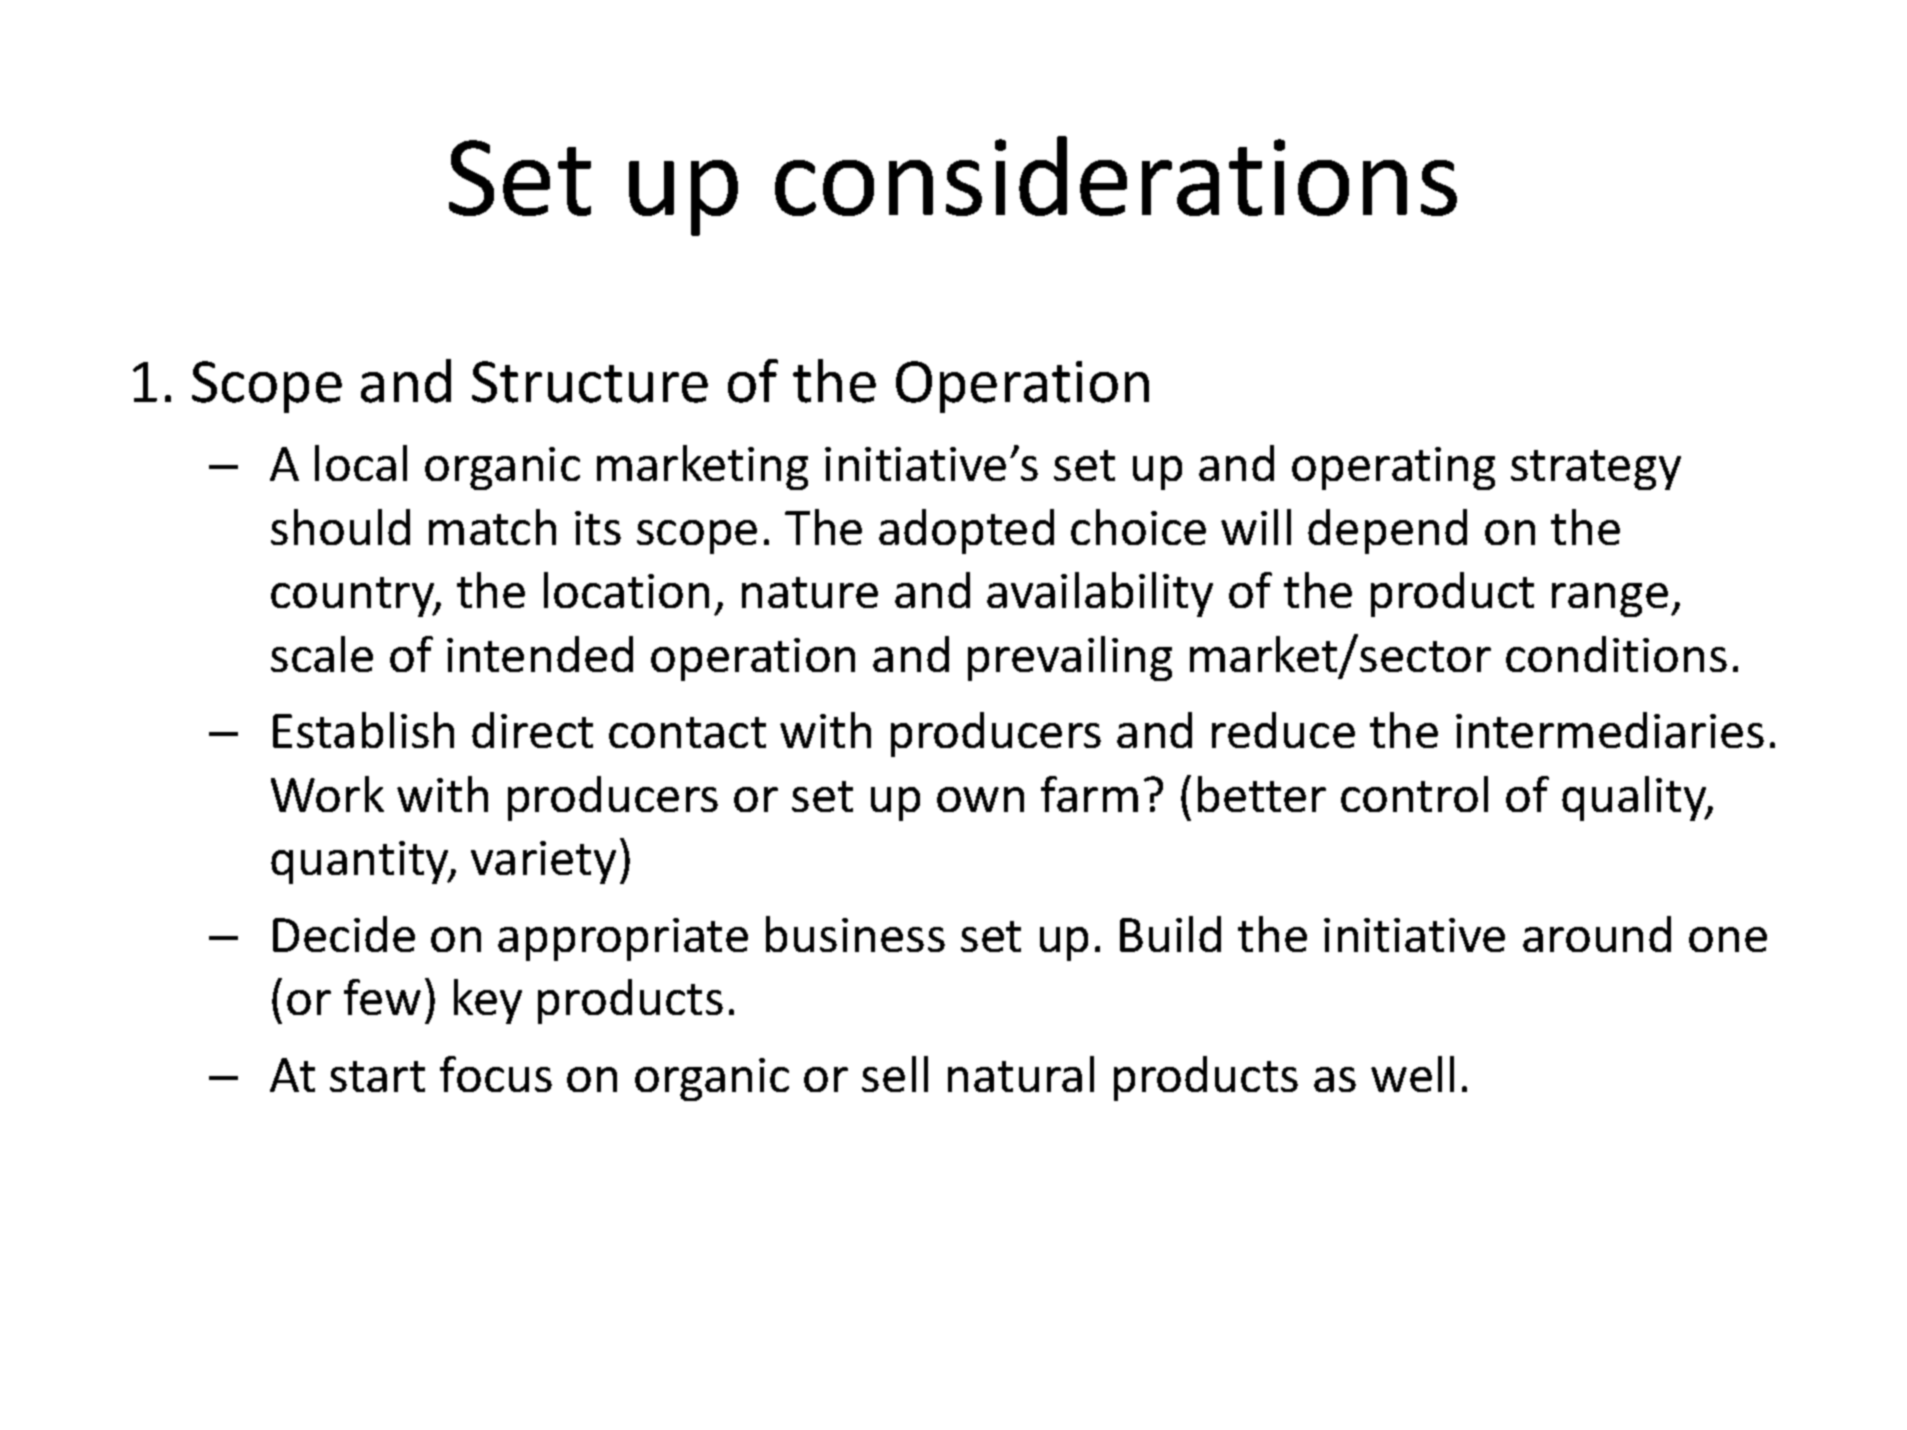  Describe the element at coordinates (1089, 794) in the image. I see `farm` at that location.
